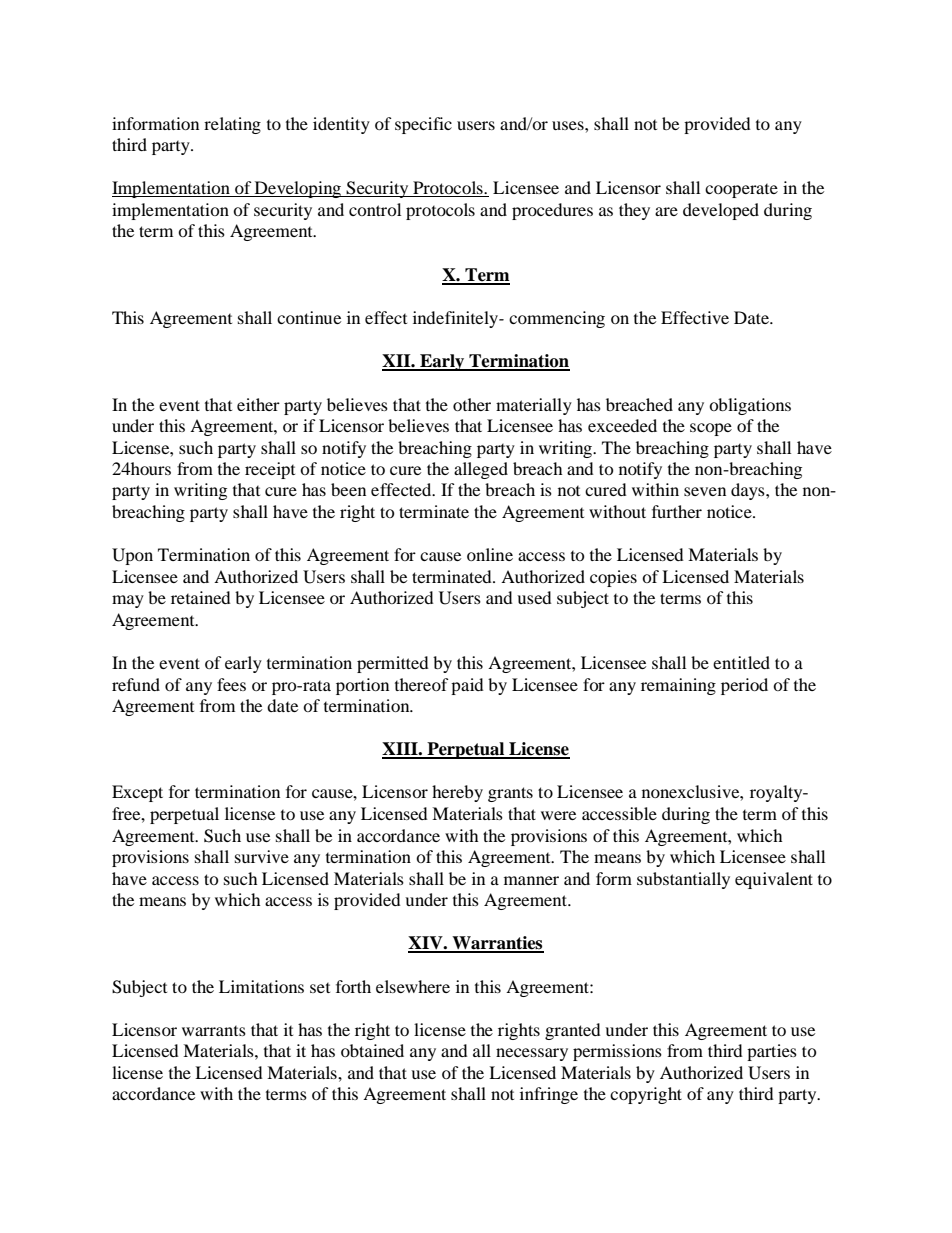 This screenshot has height=1233, width=952. Describe the element at coordinates (232, 125) in the screenshot. I see `relating` at that location.
